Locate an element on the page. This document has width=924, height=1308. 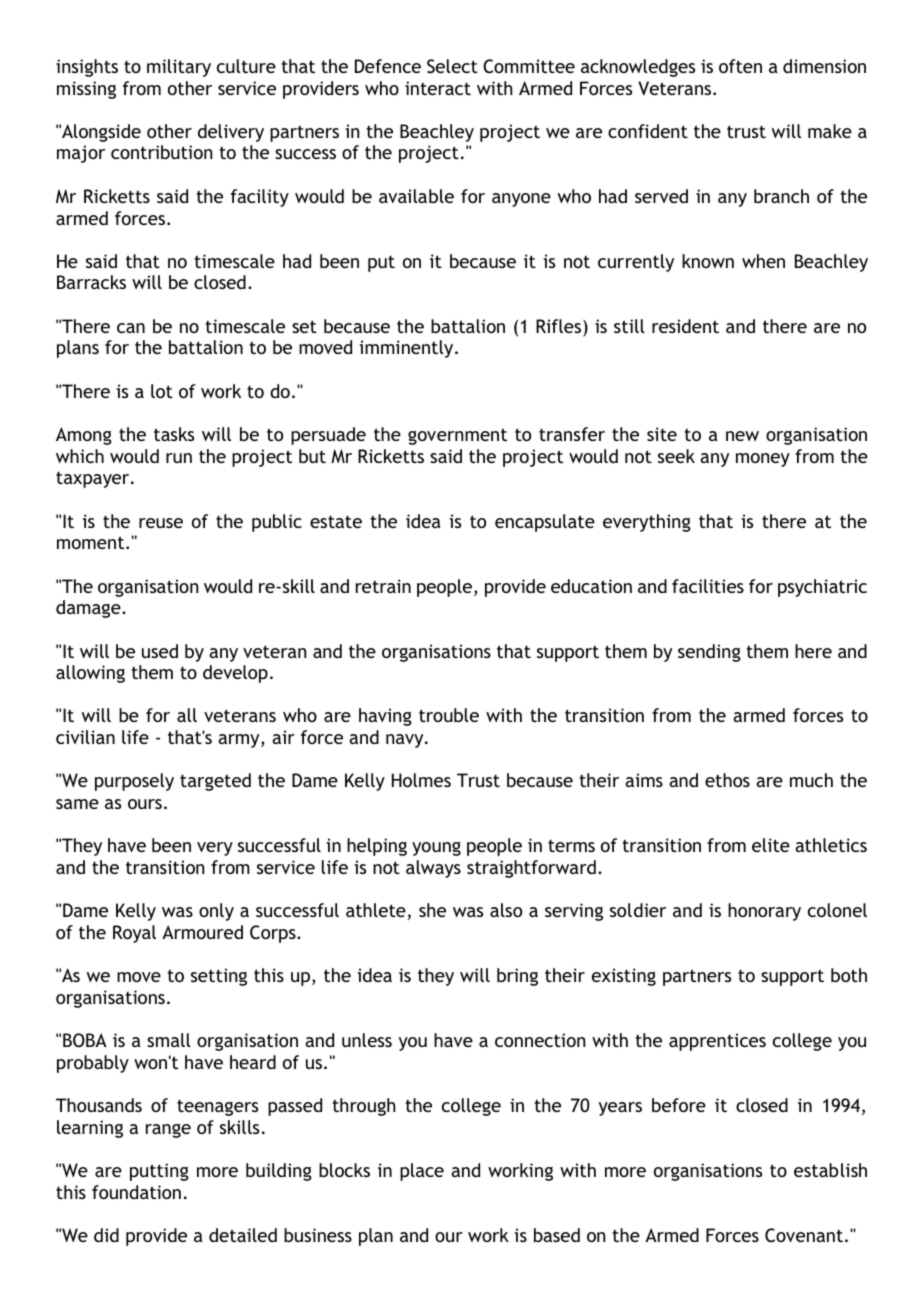
Covenant is located at coordinates (804, 1235).
